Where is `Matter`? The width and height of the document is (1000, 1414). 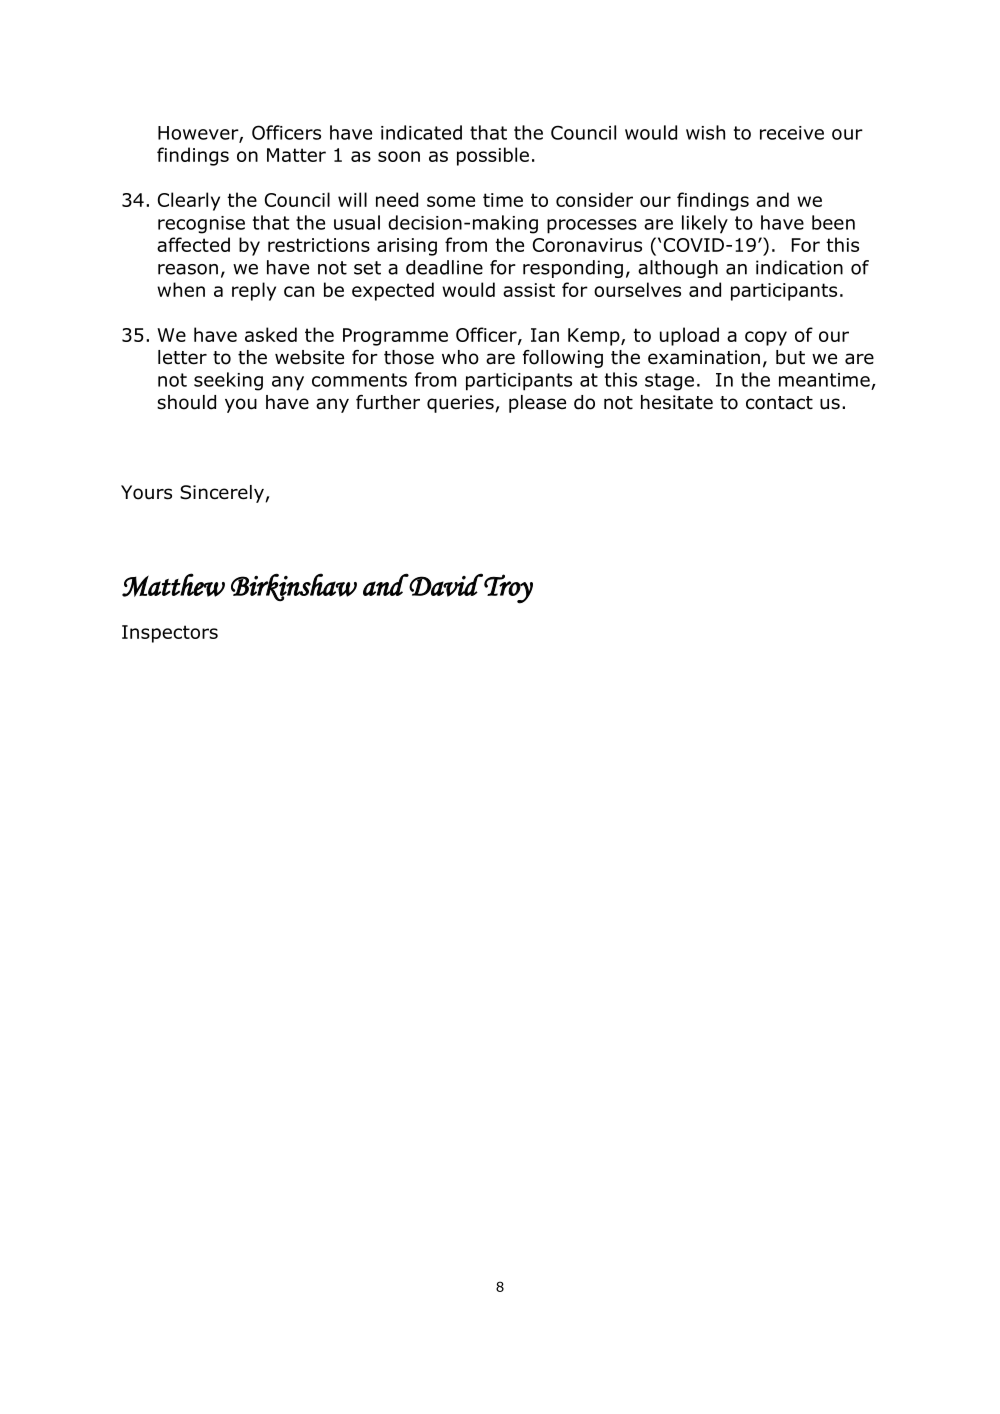
Matter is located at coordinates (296, 155).
